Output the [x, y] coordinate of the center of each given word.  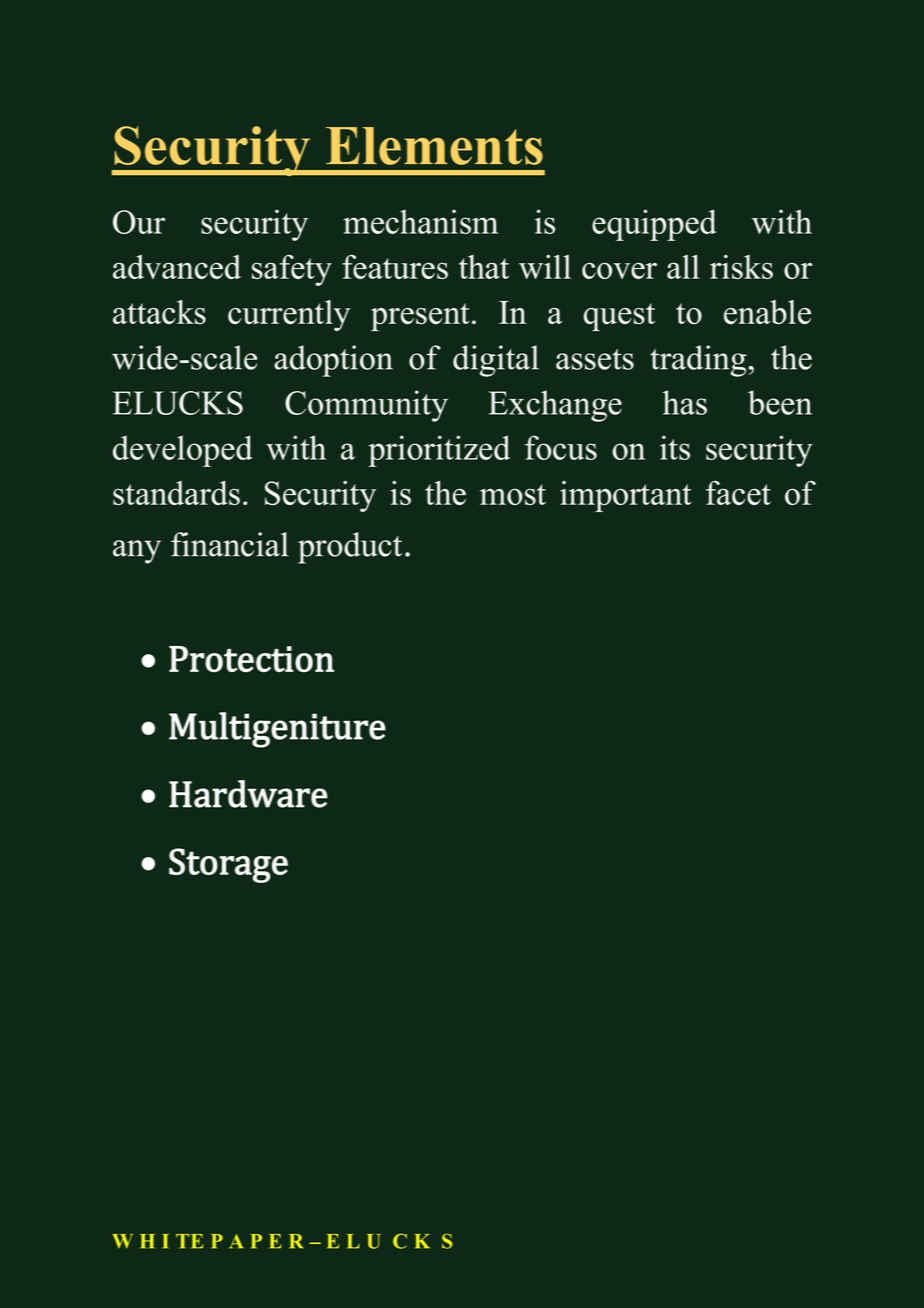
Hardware [248, 794]
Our [139, 222]
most [513, 494]
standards [176, 493]
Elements [434, 146]
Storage [228, 865]
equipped [654, 225]
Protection [251, 659]
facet [738, 493]
